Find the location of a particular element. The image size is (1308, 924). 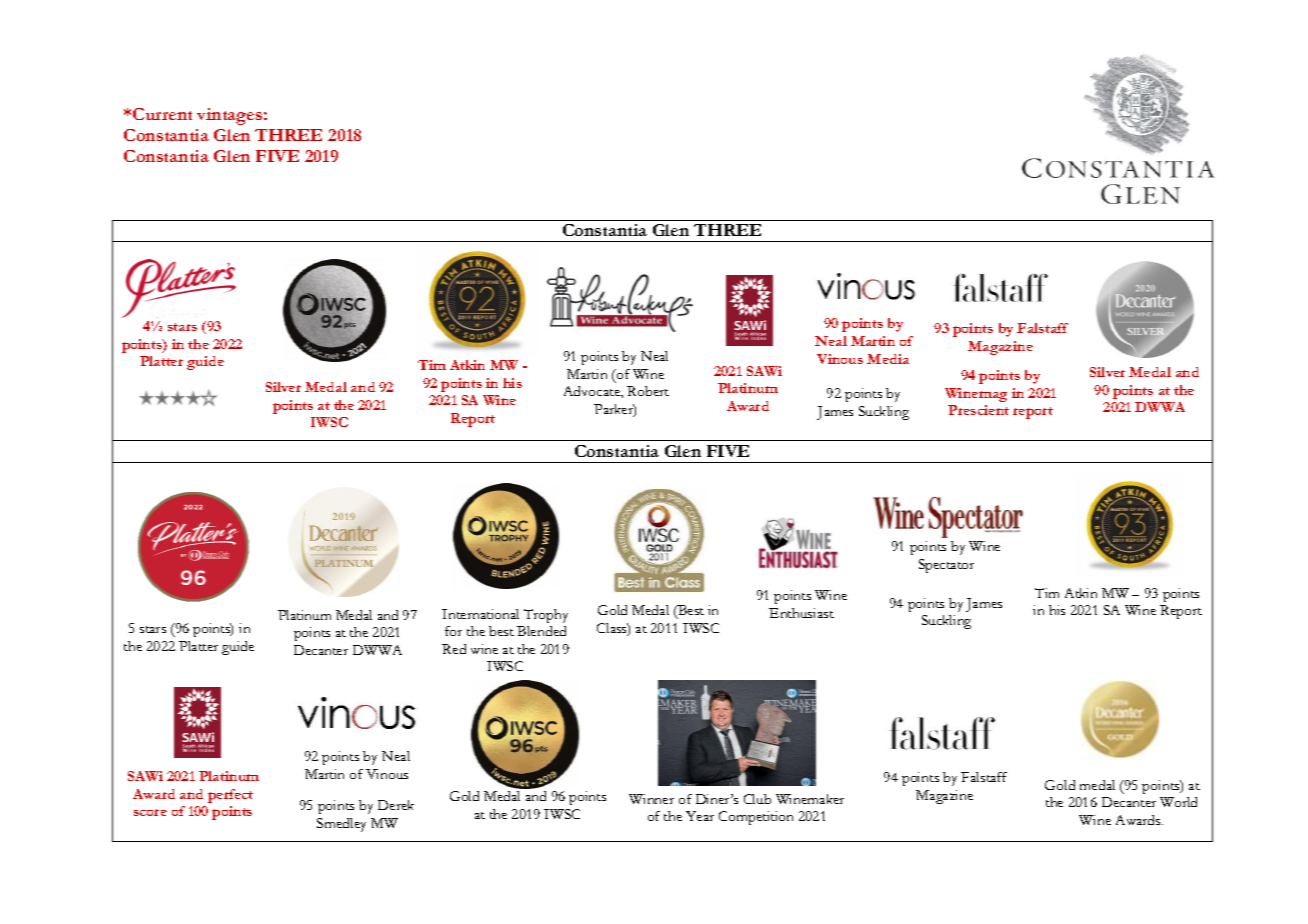

Enthusiast is located at coordinates (801, 613).
